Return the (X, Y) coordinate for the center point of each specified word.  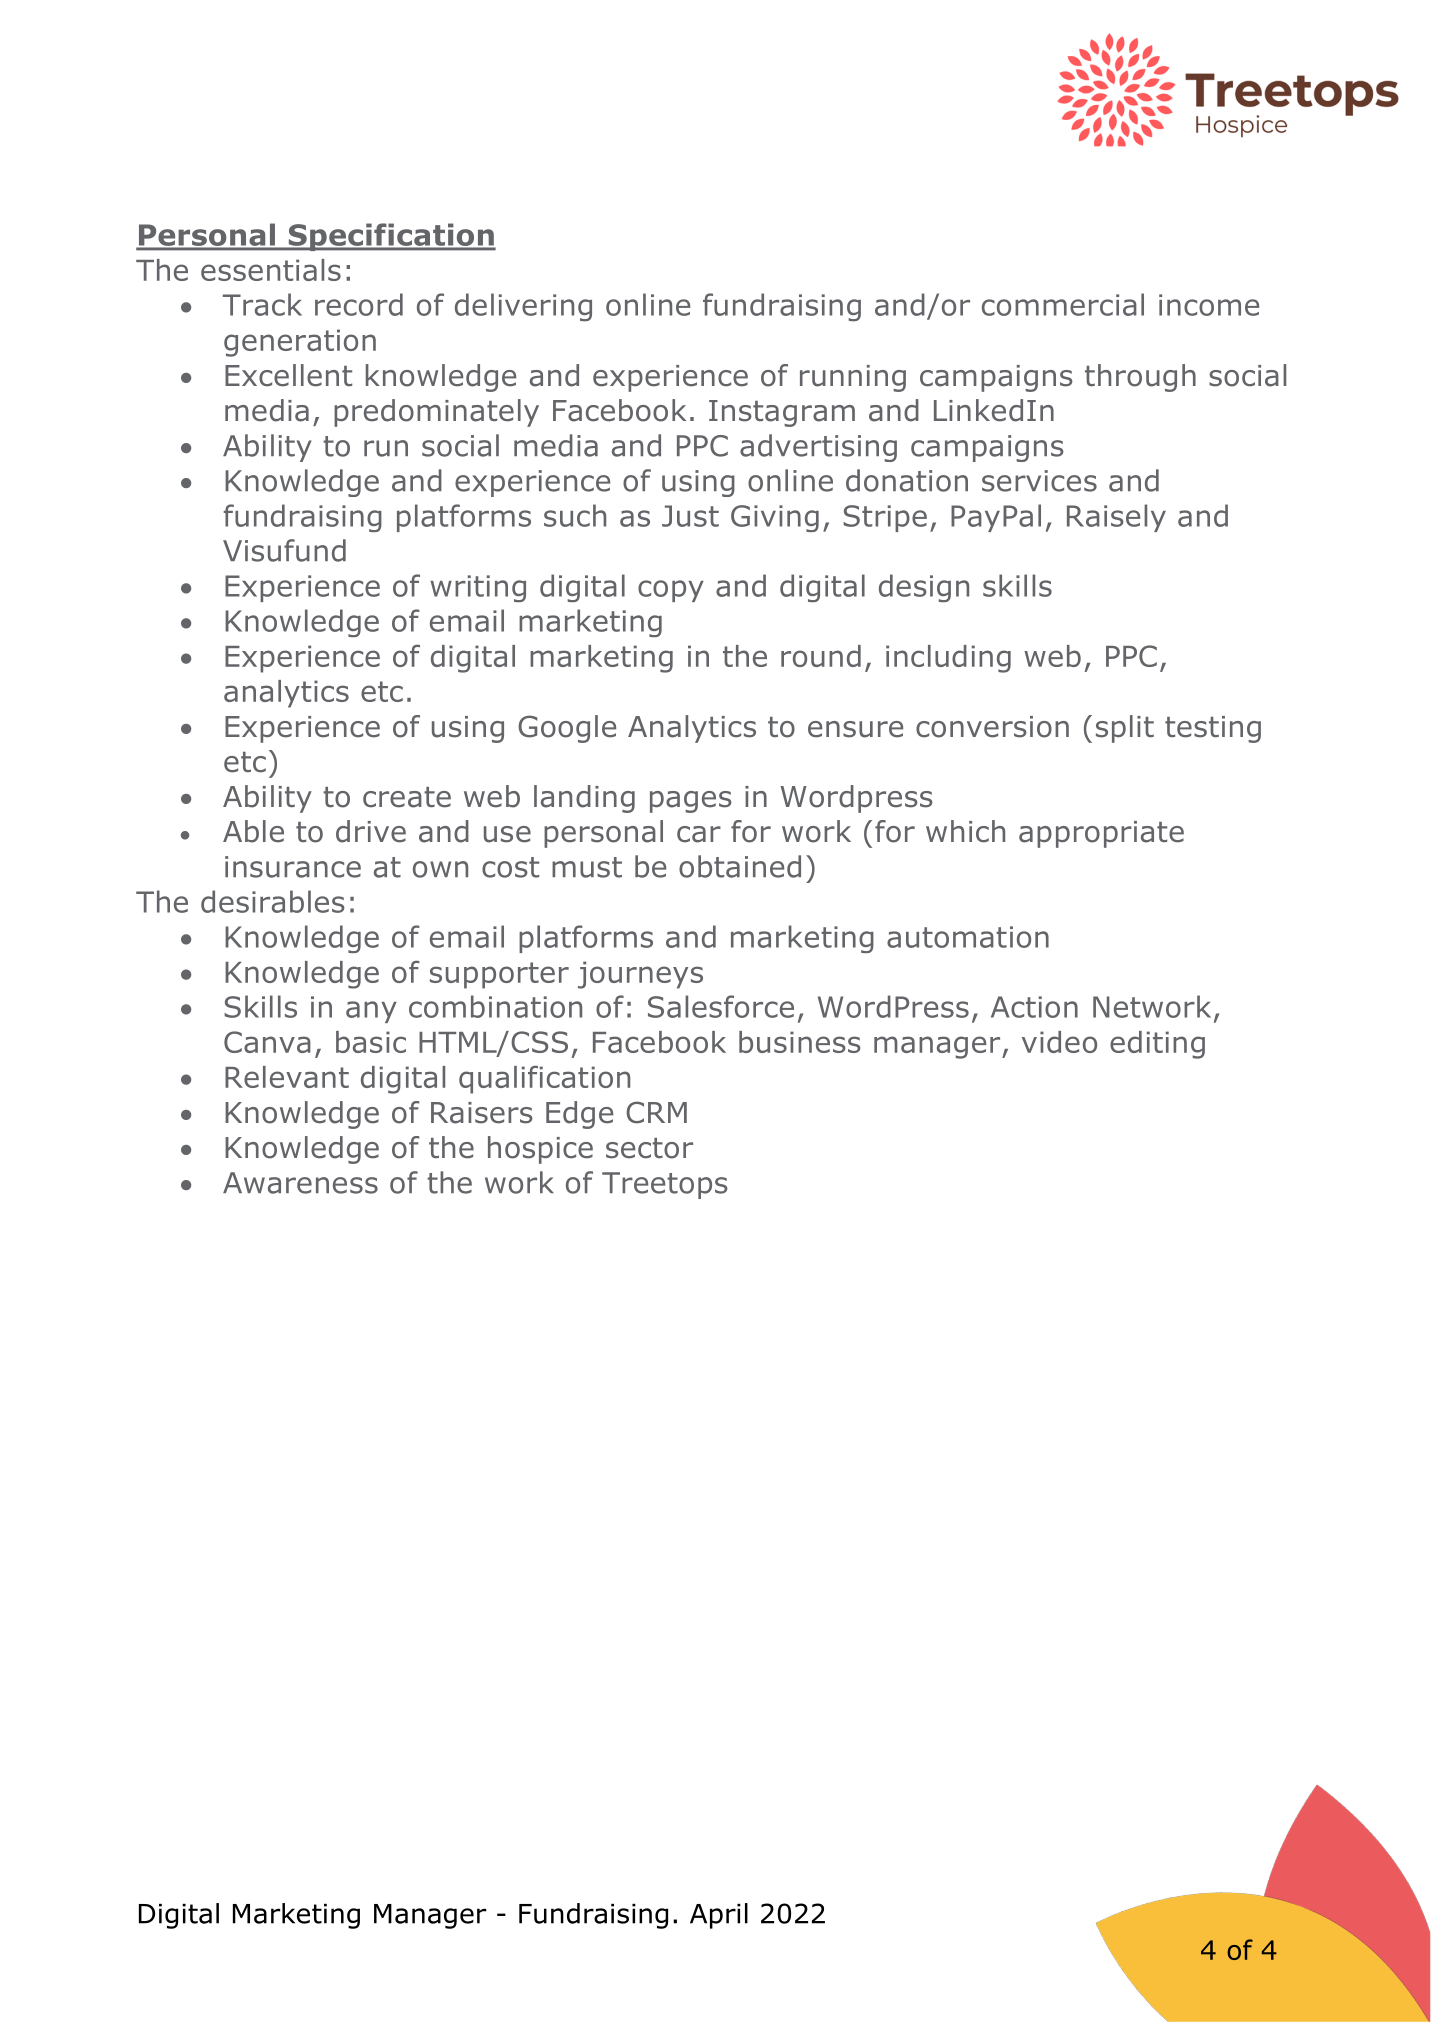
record (359, 304)
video (1059, 1042)
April (719, 1916)
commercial (1063, 304)
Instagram (782, 413)
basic (371, 1042)
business (800, 1042)
